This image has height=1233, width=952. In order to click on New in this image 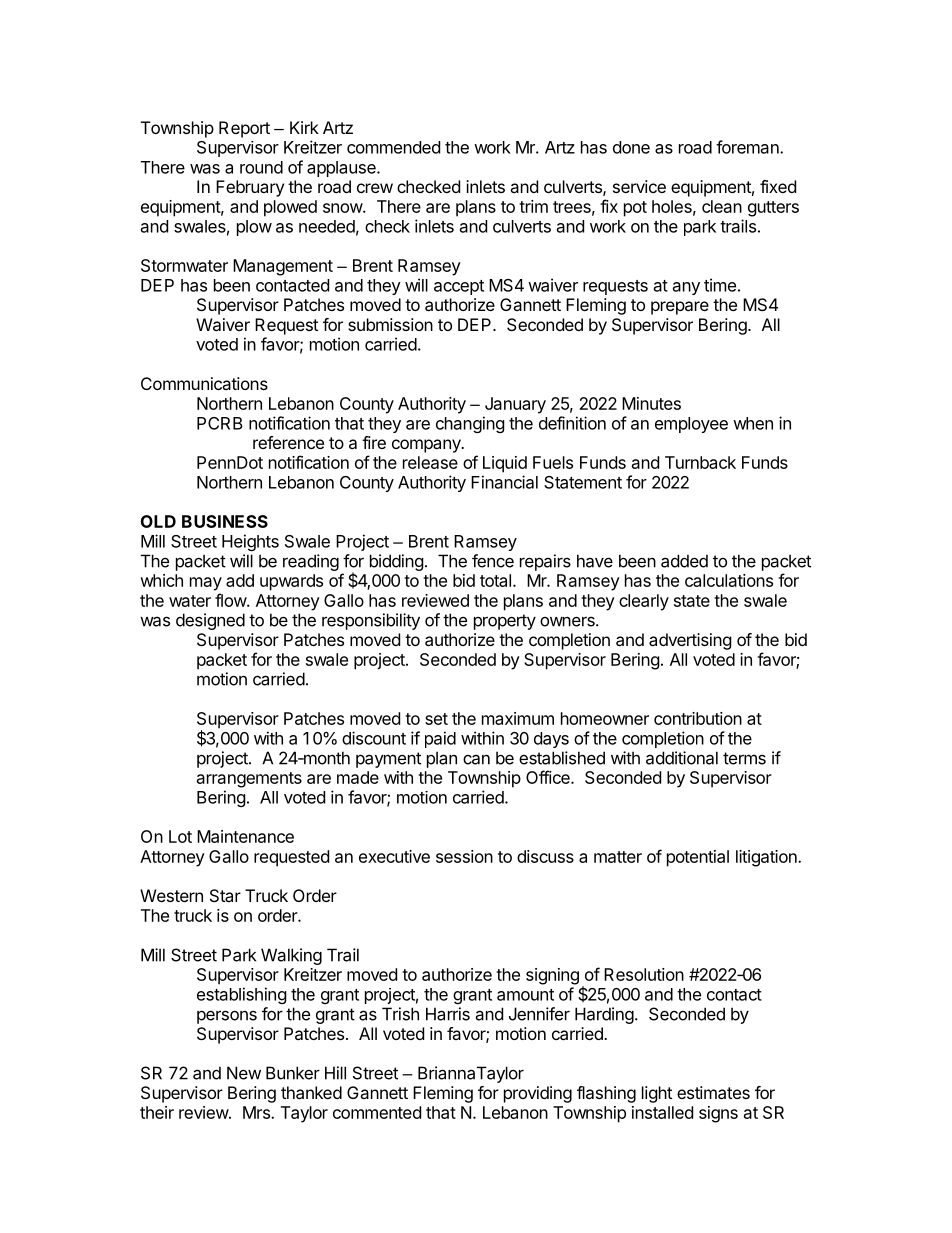, I will do `click(244, 1073)`.
